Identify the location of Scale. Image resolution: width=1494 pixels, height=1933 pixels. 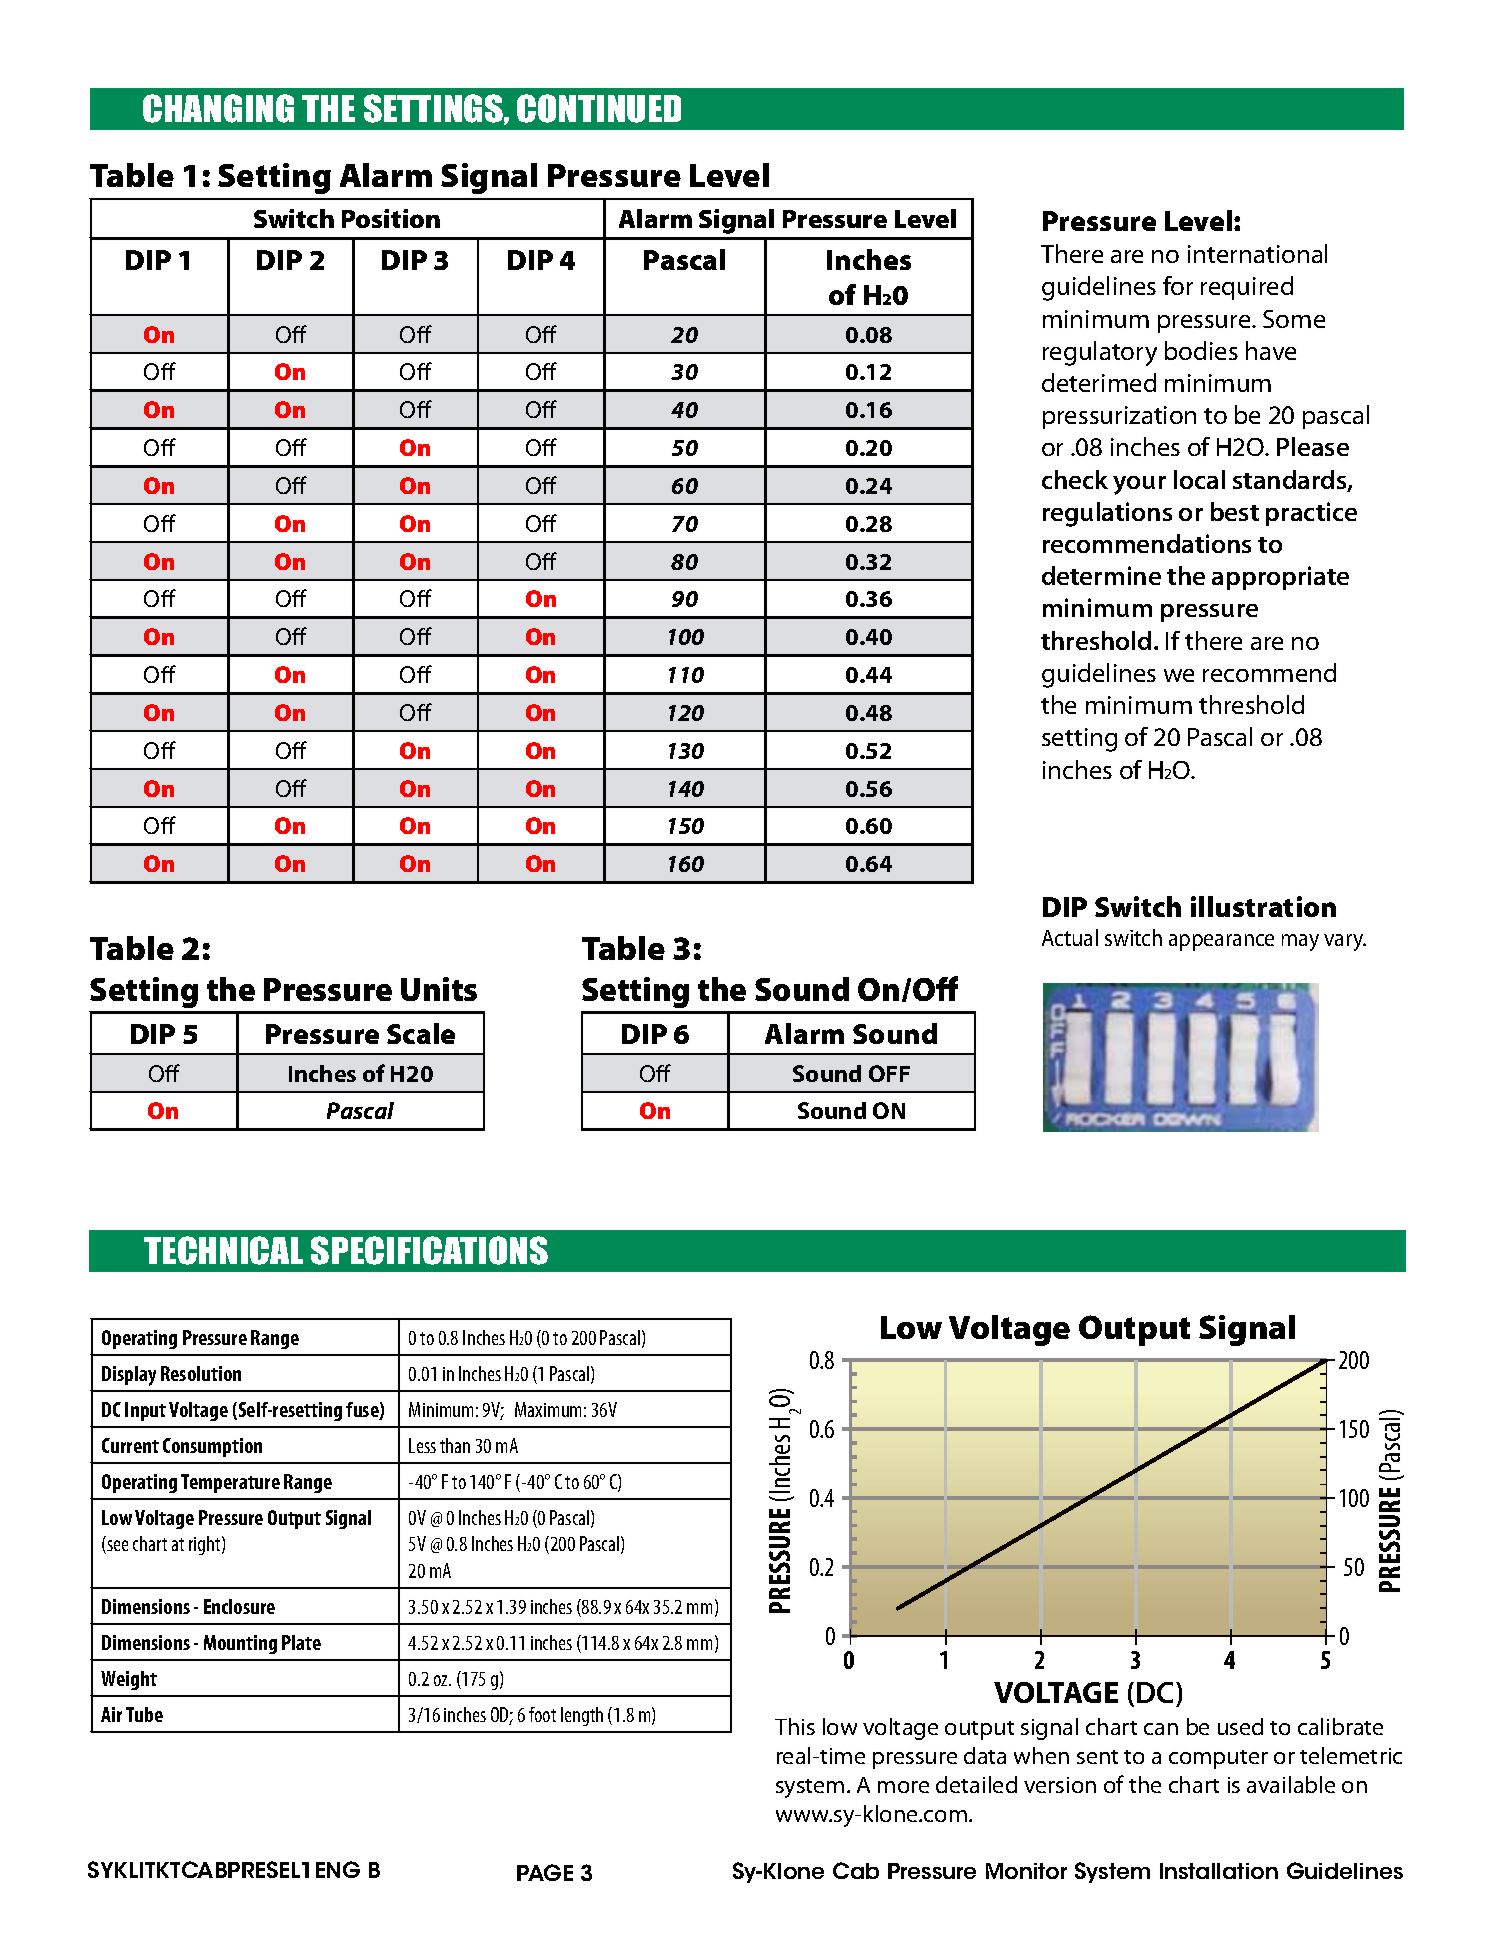
(421, 1033).
